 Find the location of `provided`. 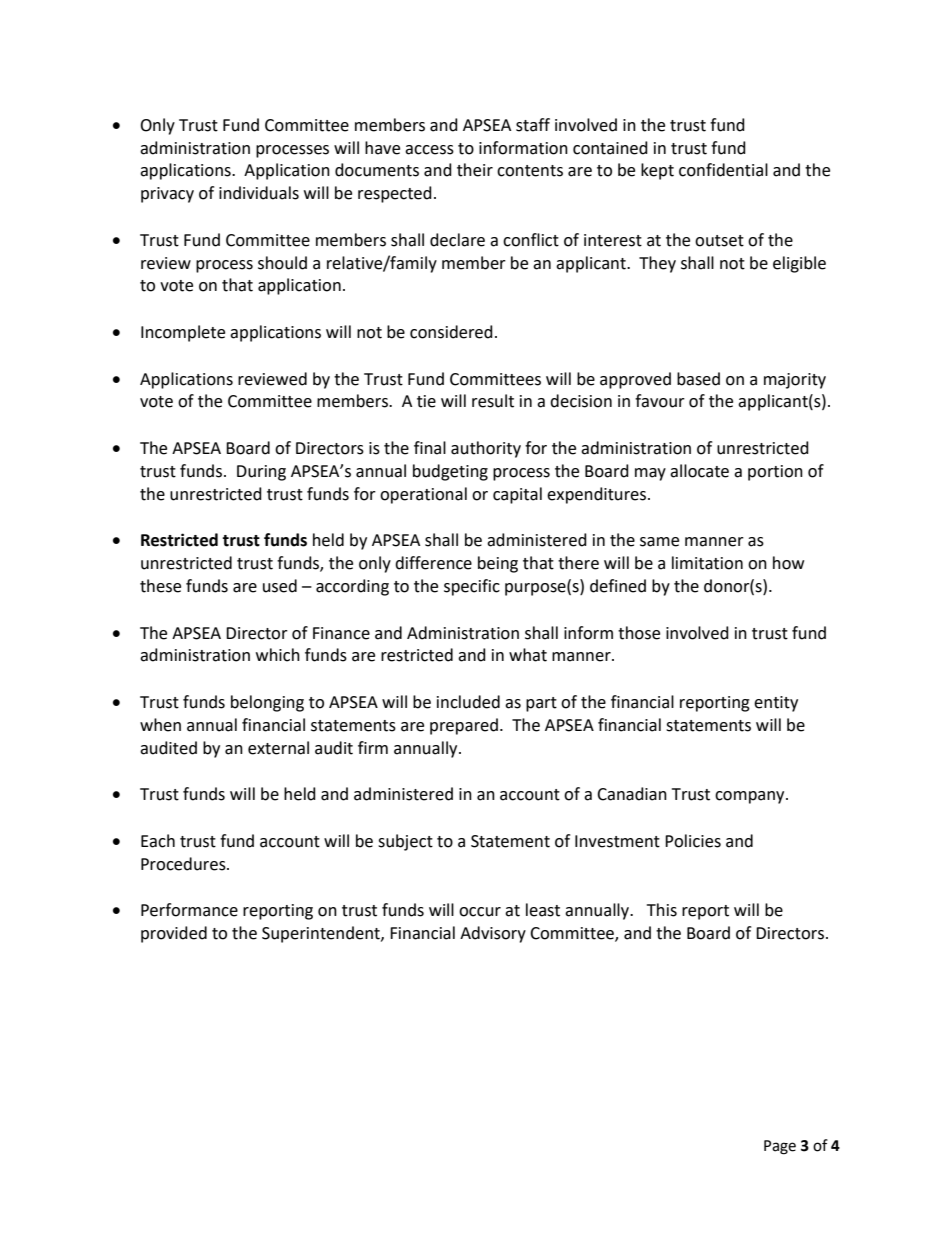

provided is located at coordinates (174, 934).
